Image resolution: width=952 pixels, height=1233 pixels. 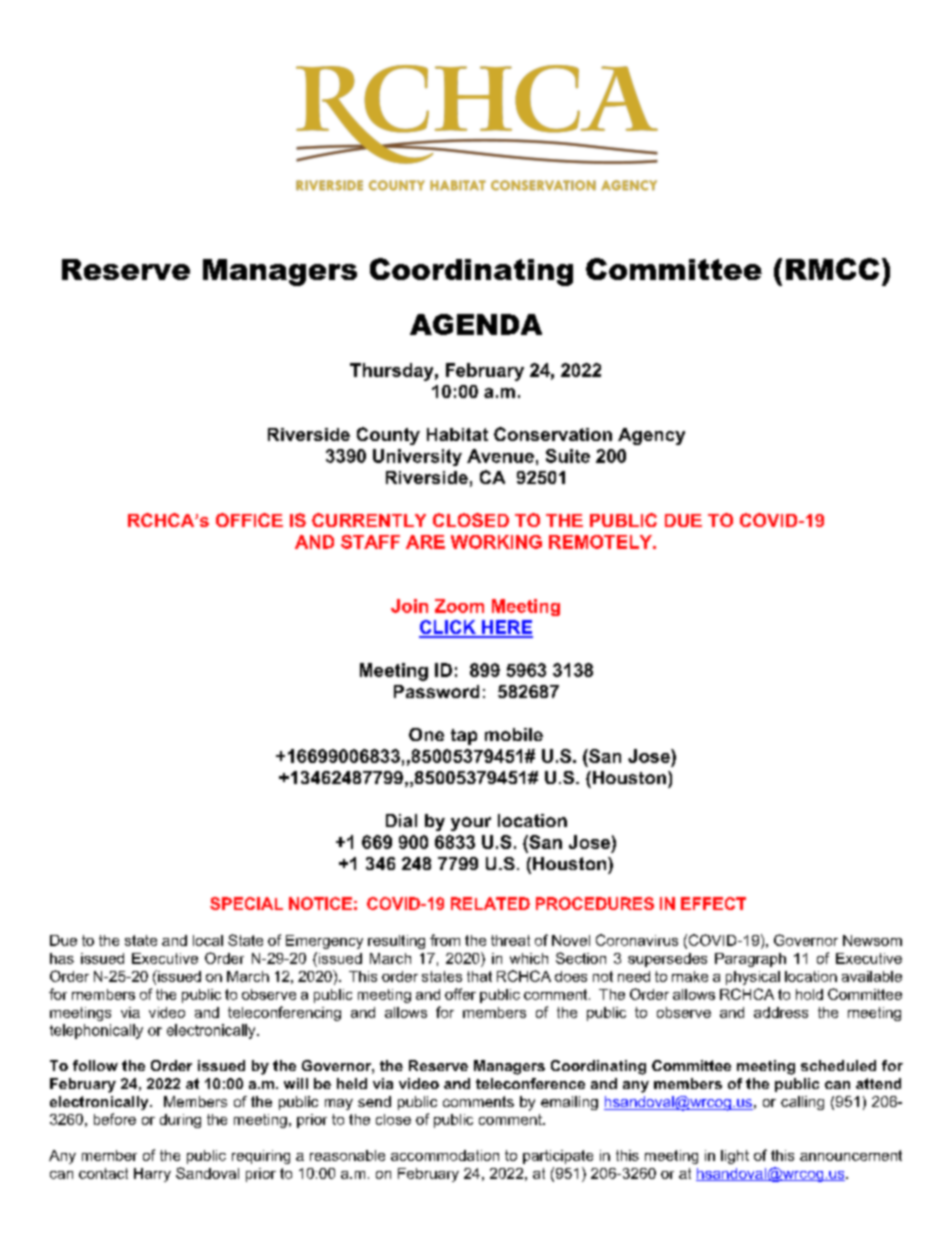 I want to click on County, so click(x=388, y=436).
